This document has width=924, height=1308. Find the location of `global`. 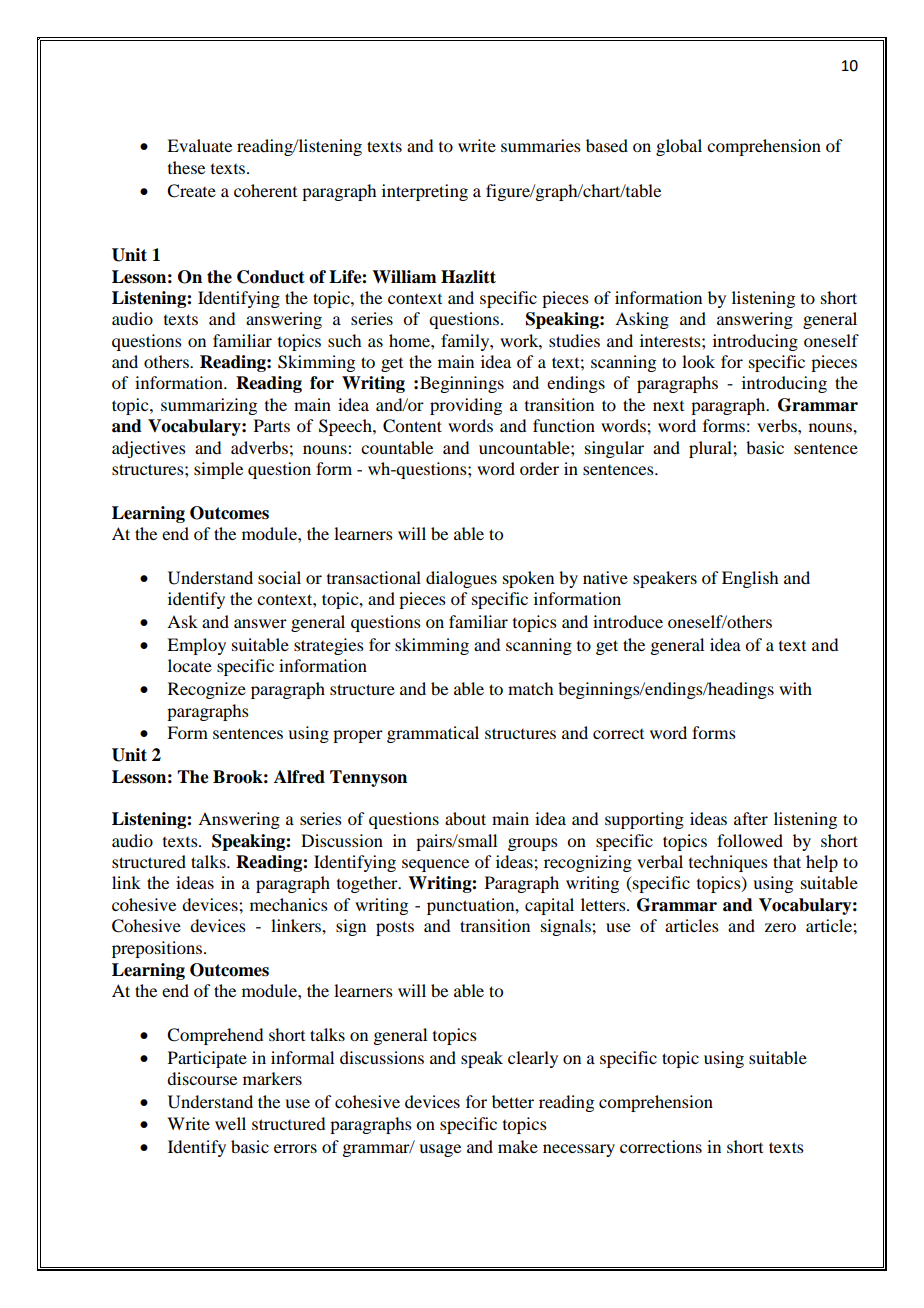

global is located at coordinates (679, 147).
